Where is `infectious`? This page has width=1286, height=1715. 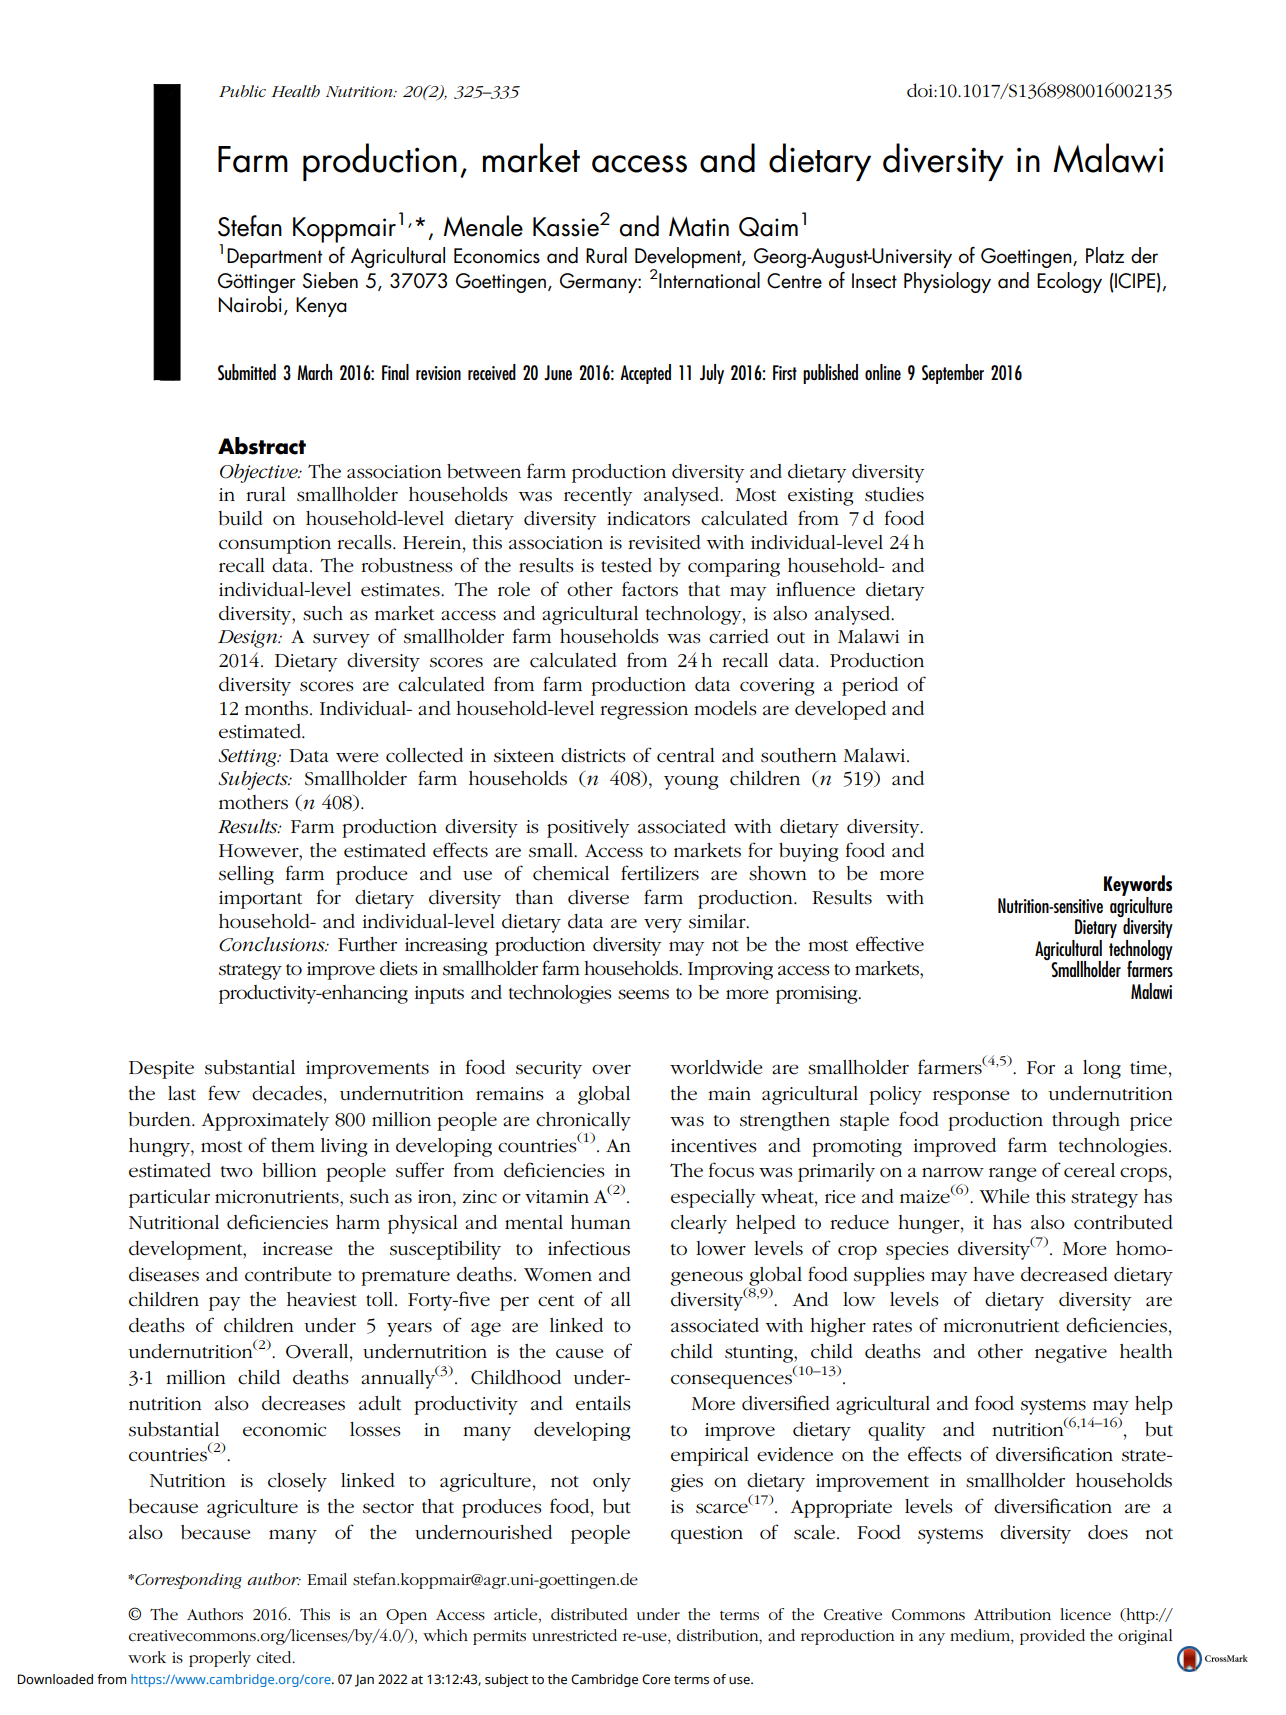 infectious is located at coordinates (589, 1248).
